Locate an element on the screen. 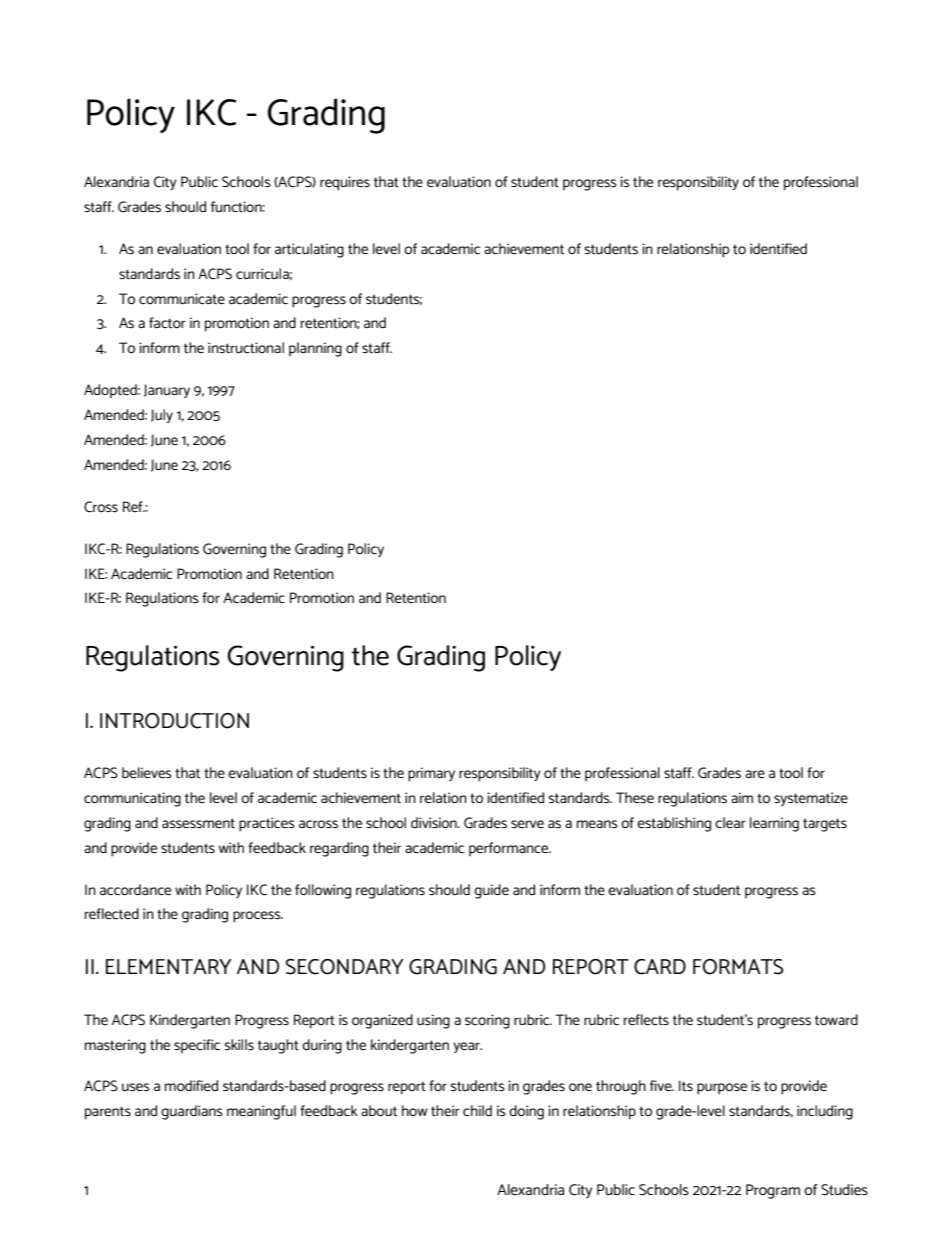 This screenshot has height=1233, width=952. July is located at coordinates (162, 416).
